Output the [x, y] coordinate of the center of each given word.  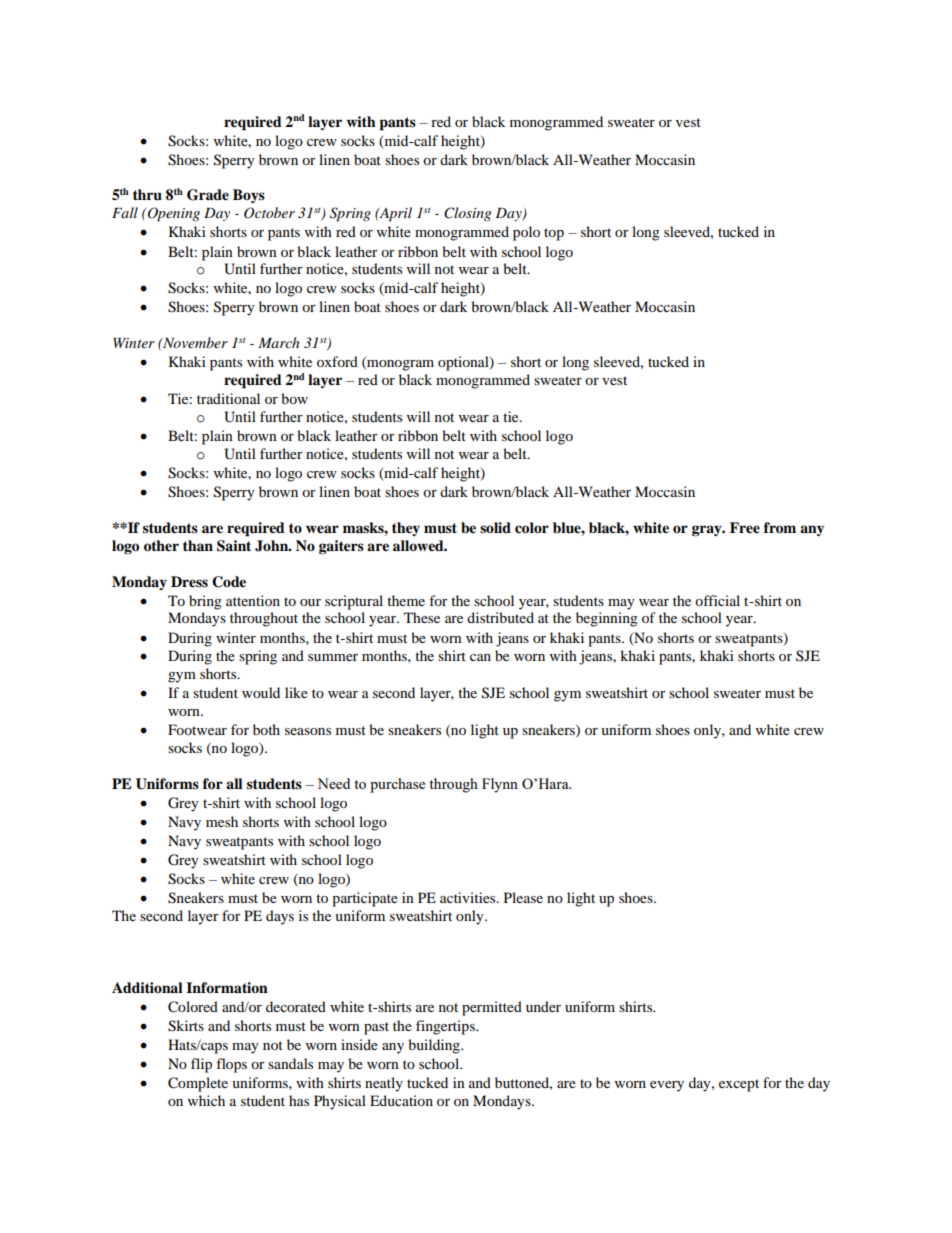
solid [495, 527]
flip [201, 1065]
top [554, 234]
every [667, 1086]
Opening [174, 214]
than [198, 545]
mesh [222, 821]
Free [745, 528]
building [435, 1046]
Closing [467, 214]
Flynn [500, 785]
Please [523, 897]
